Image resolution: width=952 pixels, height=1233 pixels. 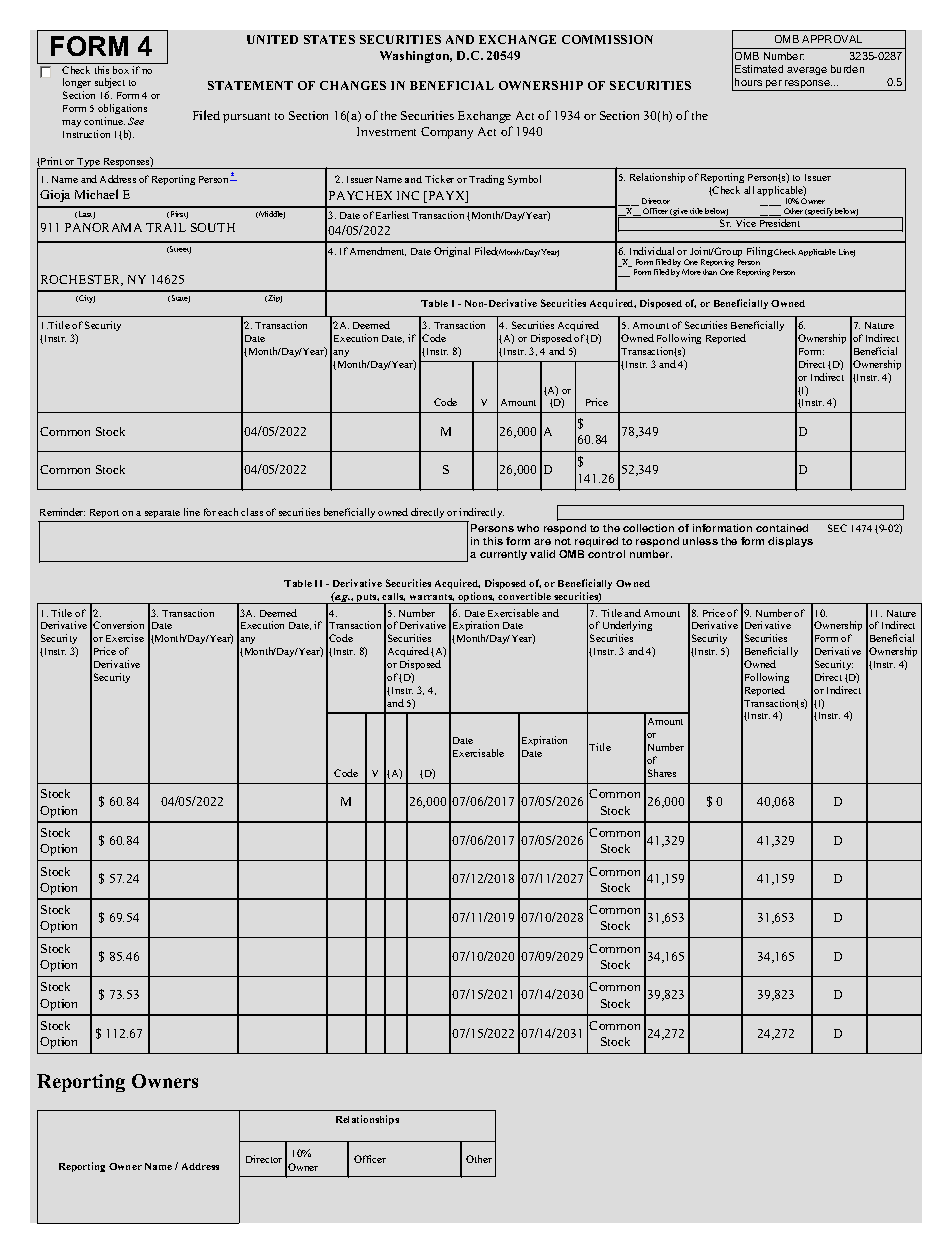 I want to click on separate, so click(x=163, y=516).
